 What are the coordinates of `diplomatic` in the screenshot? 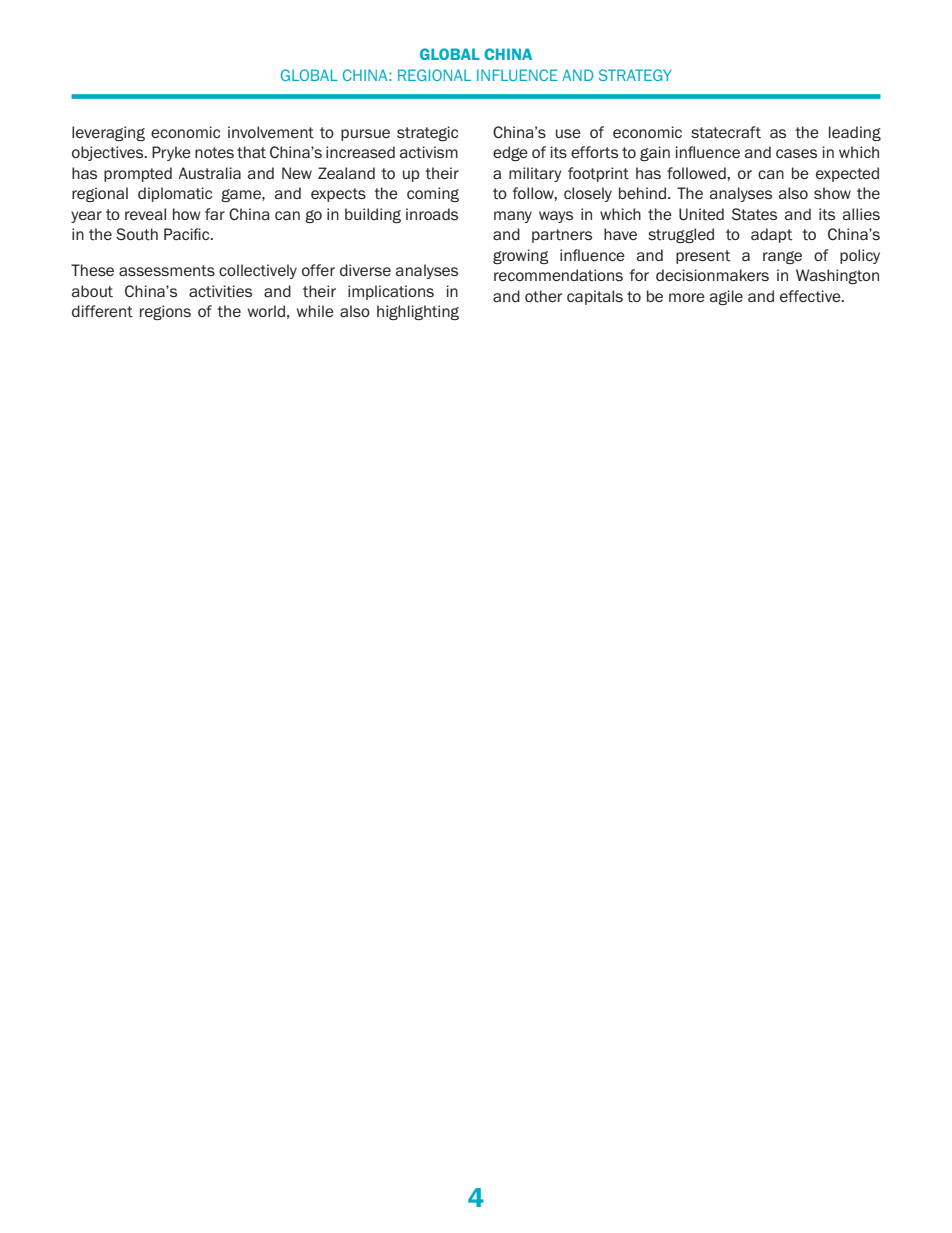 It's located at (175, 194).
